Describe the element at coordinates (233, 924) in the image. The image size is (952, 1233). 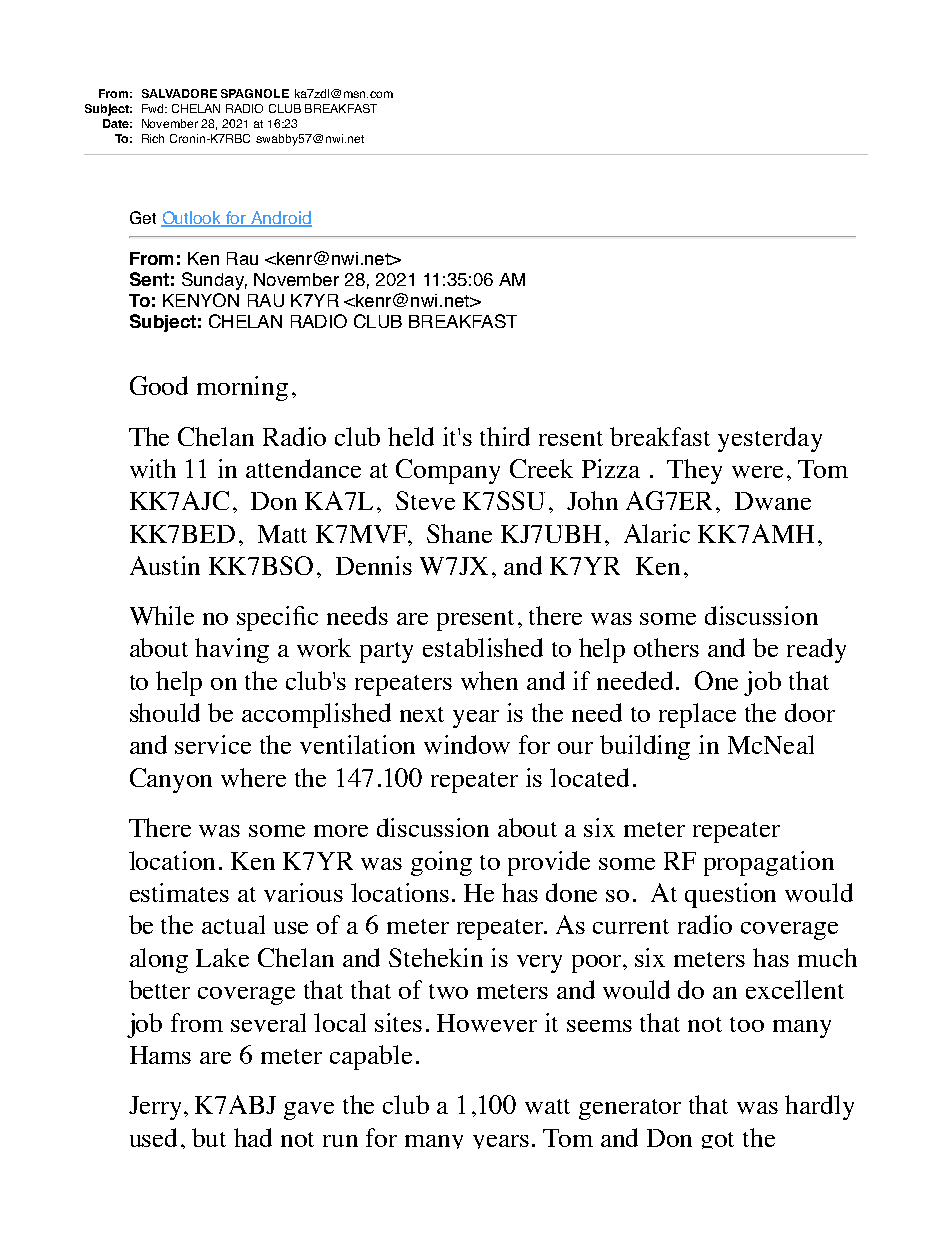
I see `actual` at that location.
